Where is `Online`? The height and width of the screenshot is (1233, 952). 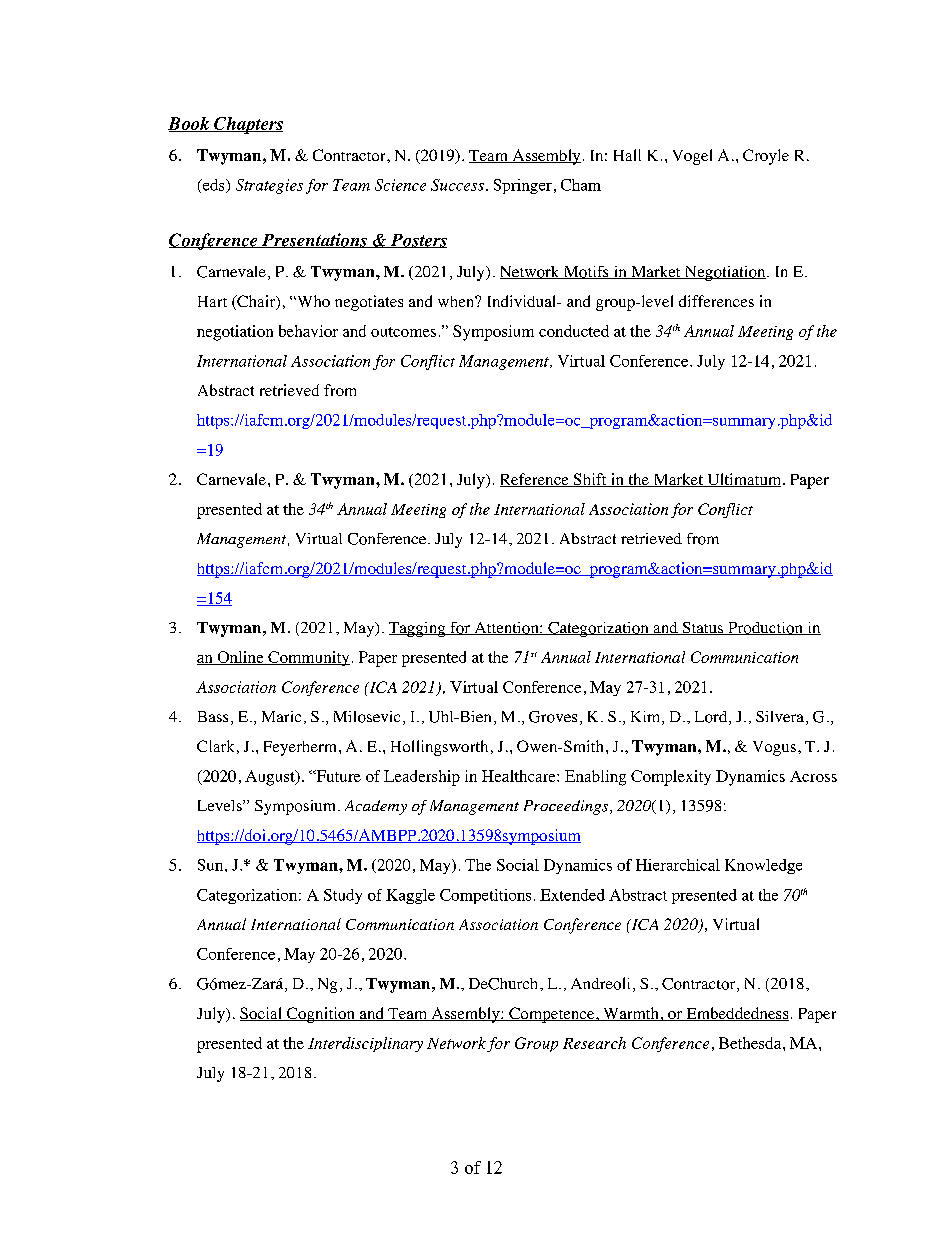
Online is located at coordinates (240, 658).
